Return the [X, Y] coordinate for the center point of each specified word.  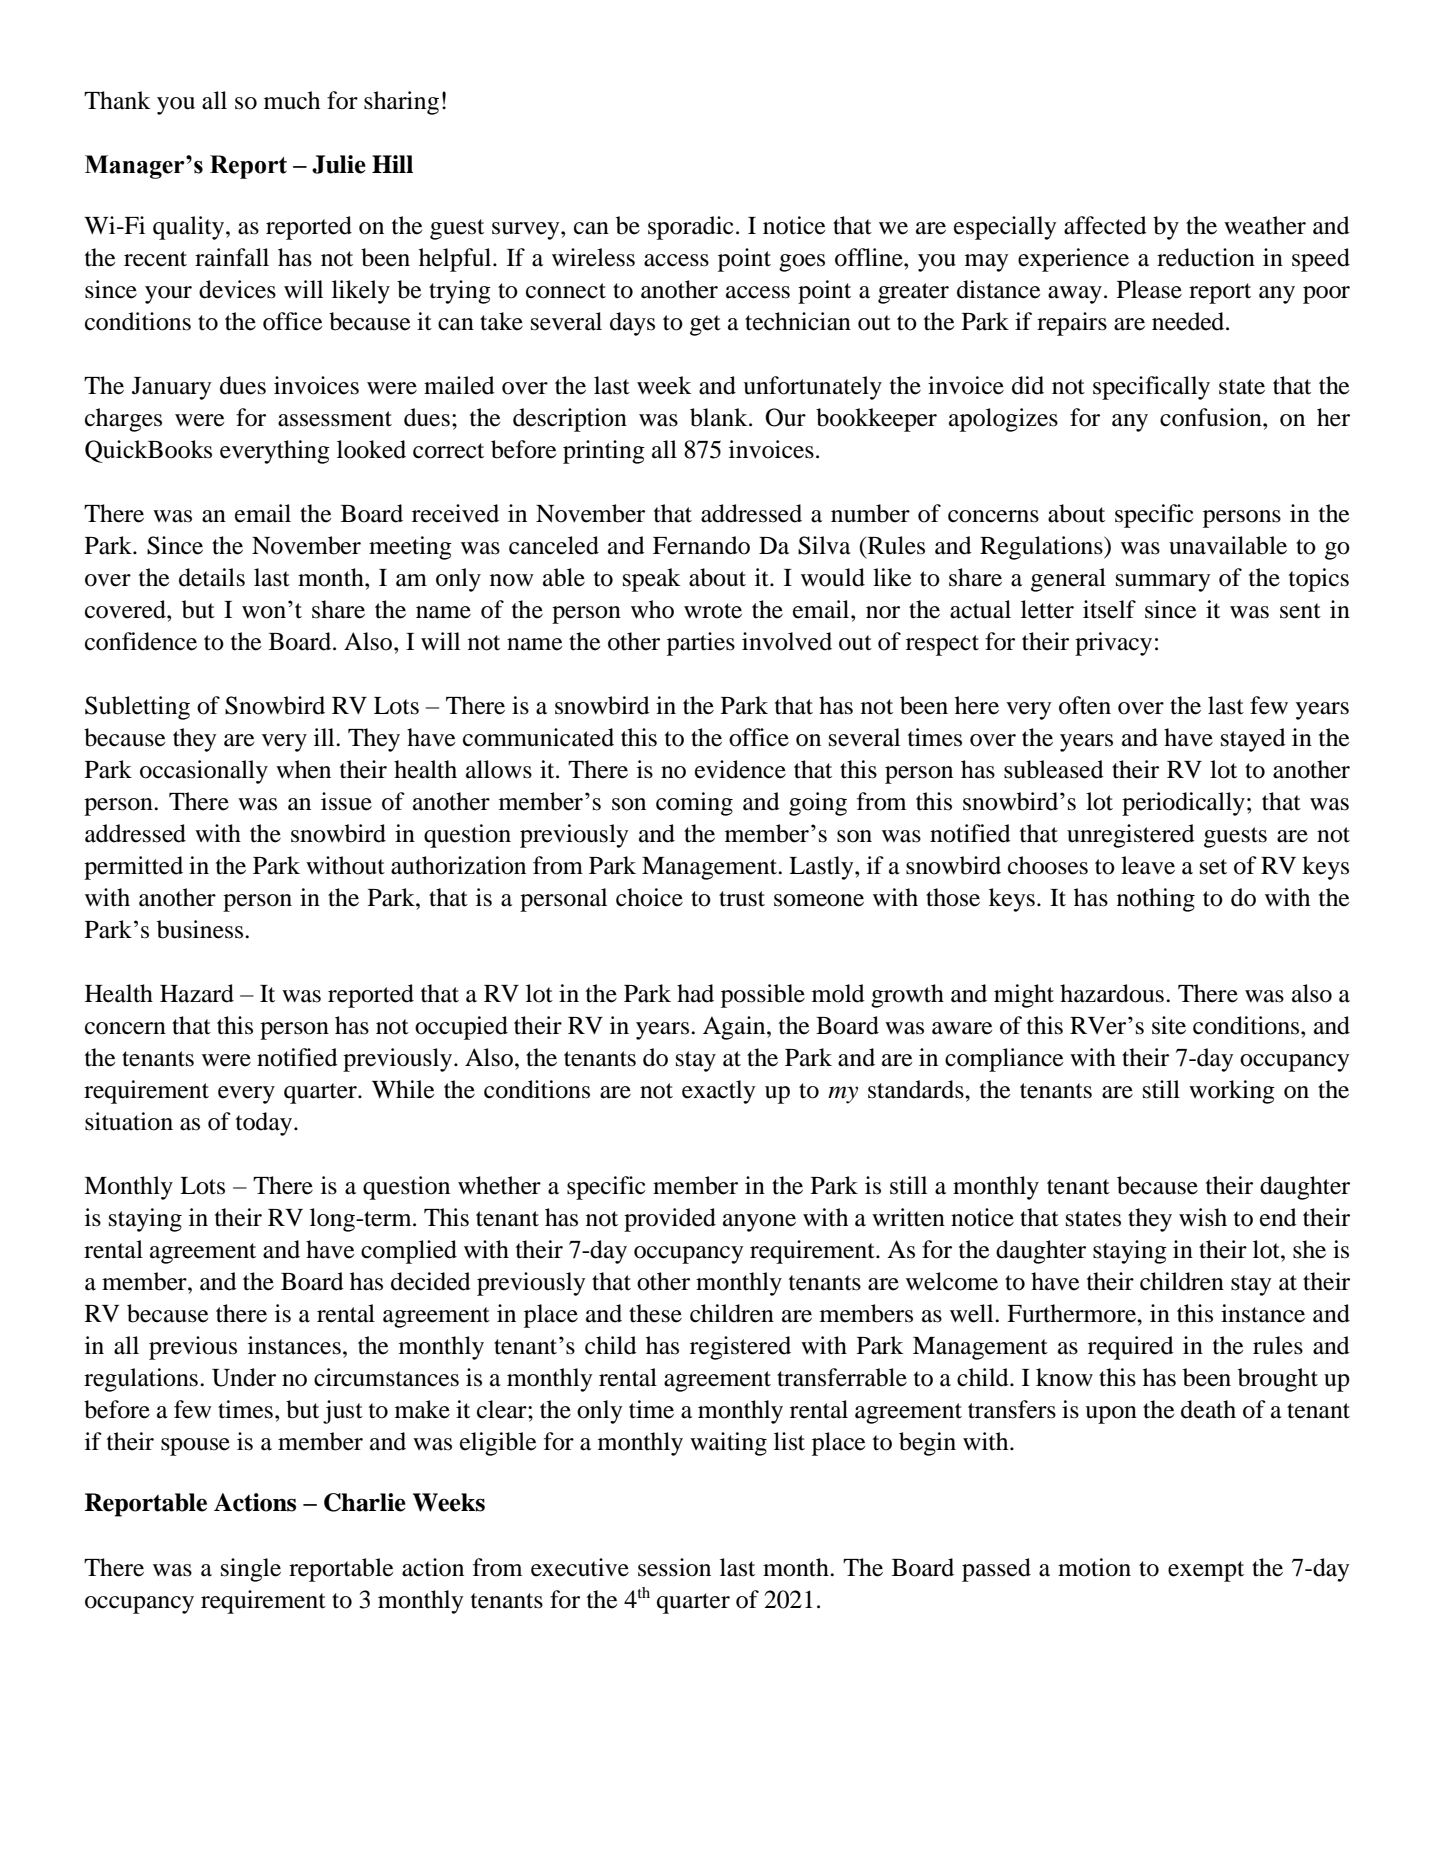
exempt [1206, 1571]
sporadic [691, 228]
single [251, 1570]
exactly [719, 1092]
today [265, 1124]
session [674, 1567]
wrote [713, 611]
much [292, 100]
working [1232, 1092]
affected [1105, 225]
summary [1163, 583]
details [212, 577]
